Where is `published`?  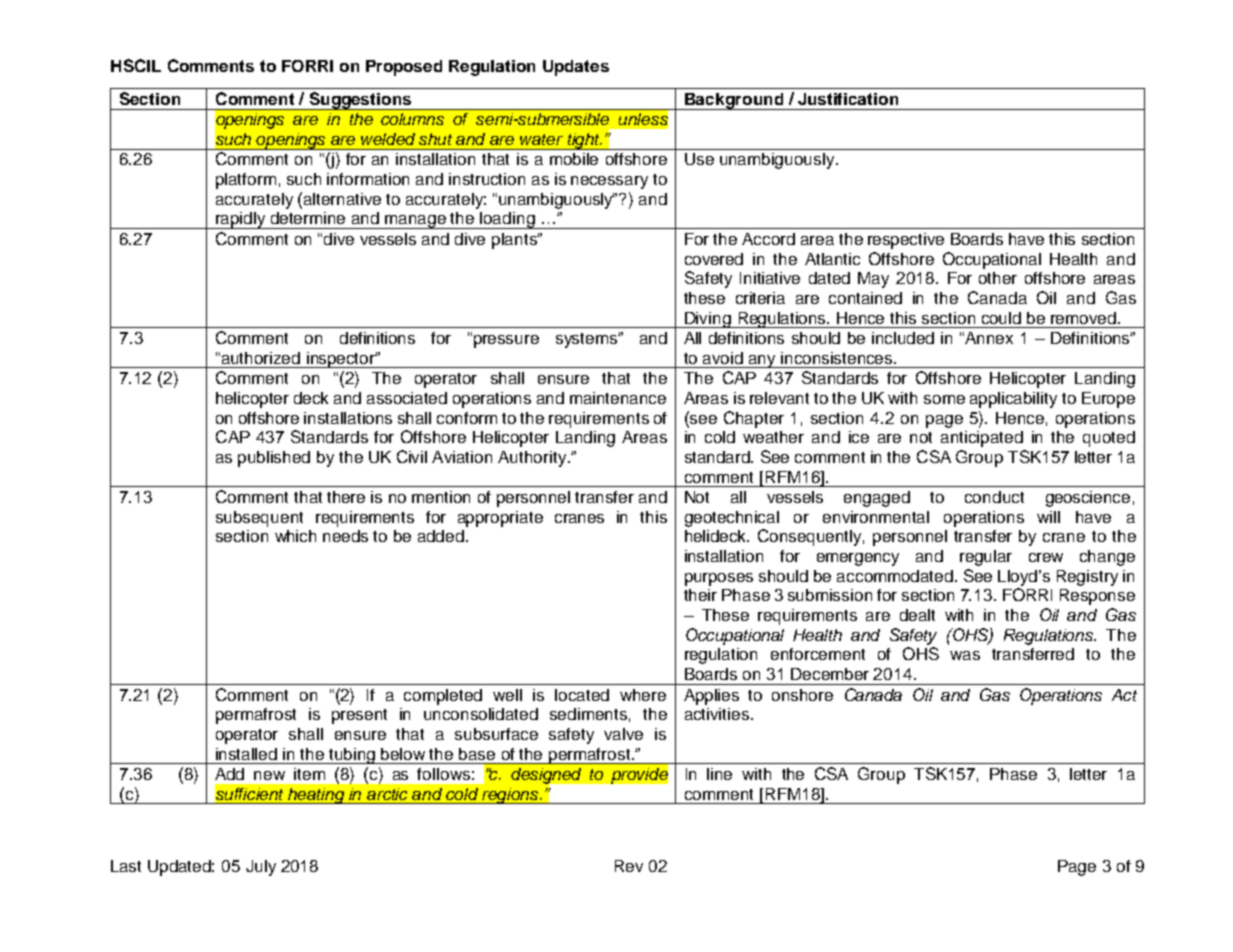 published is located at coordinates (274, 459).
